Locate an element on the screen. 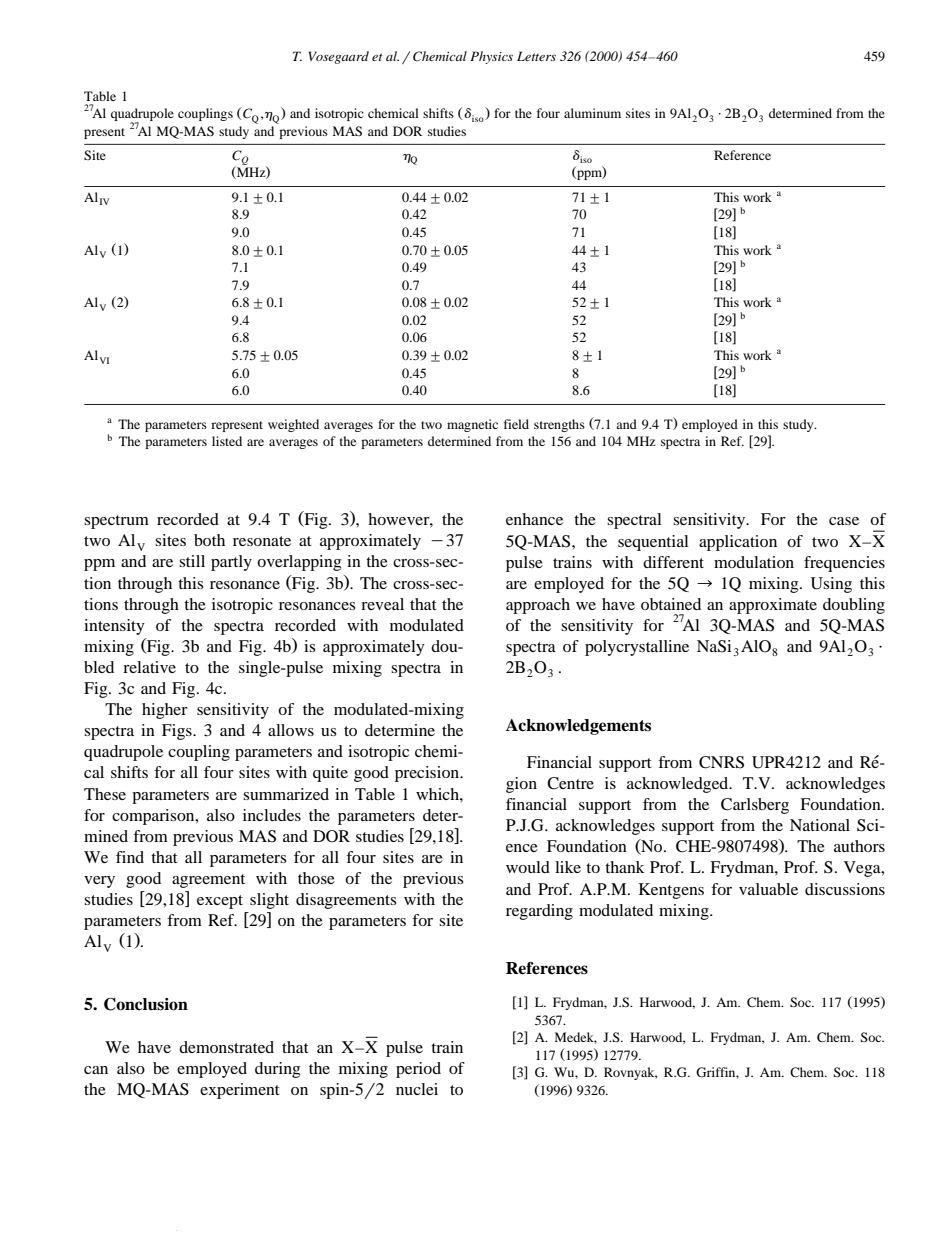 This screenshot has width=952, height=1256. Physics is located at coordinates (491, 57).
